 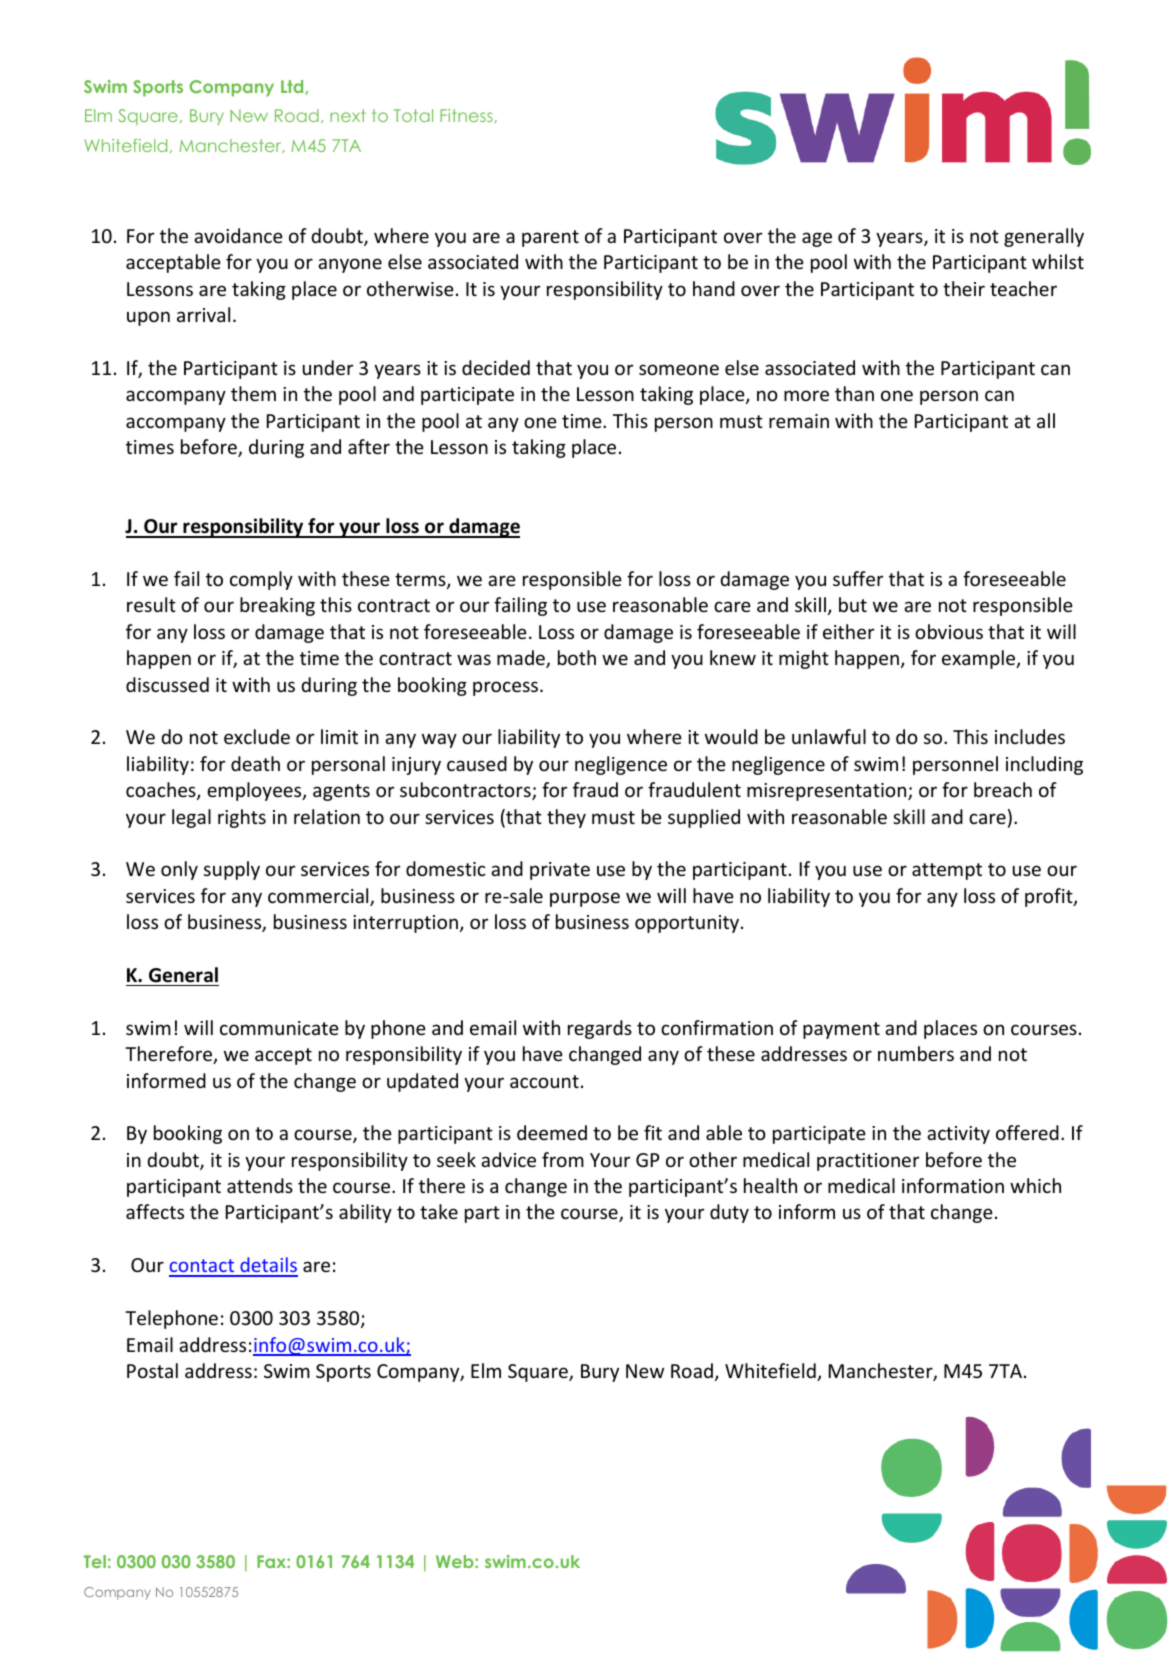 I want to click on details, so click(x=268, y=1266).
